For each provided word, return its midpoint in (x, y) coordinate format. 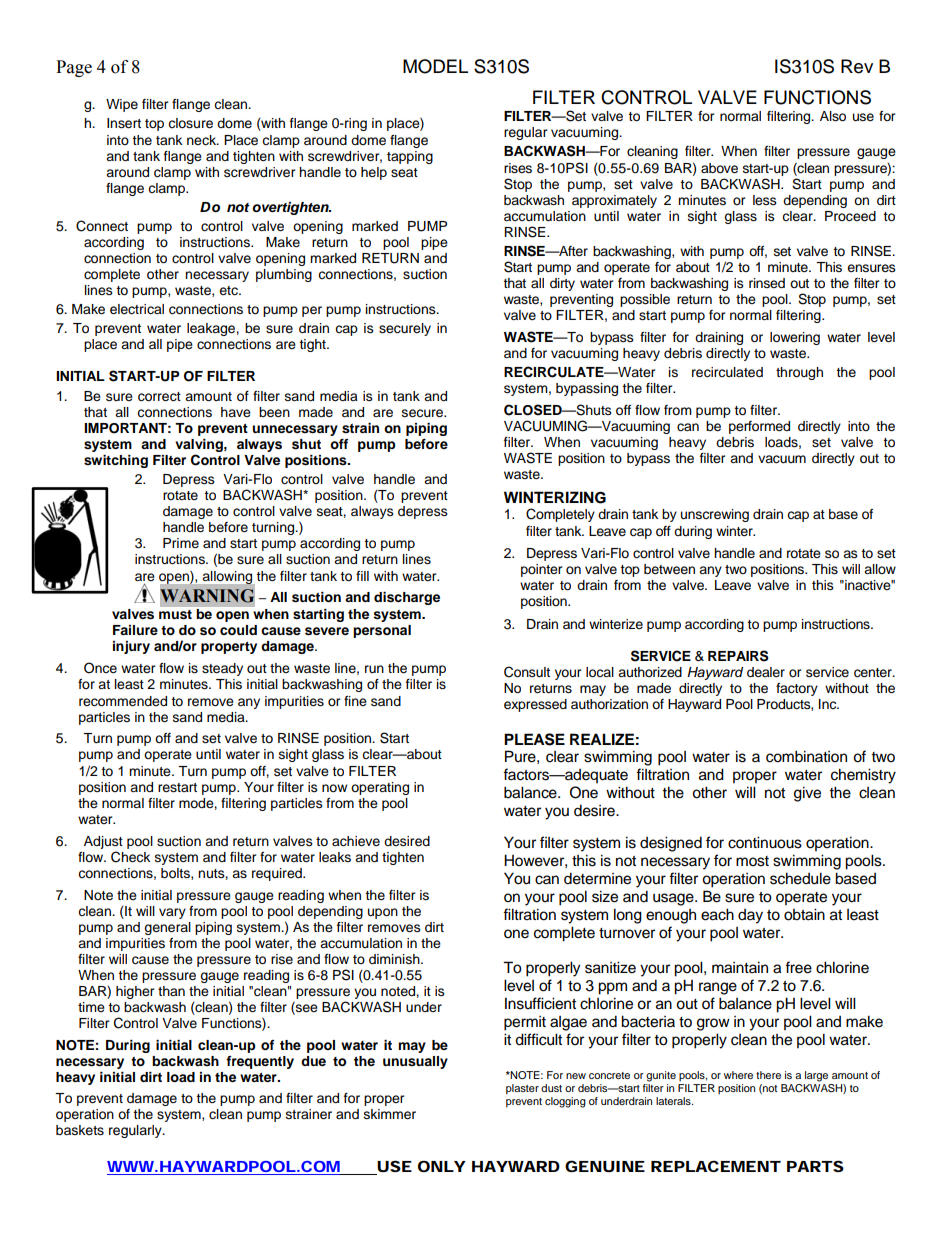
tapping (410, 157)
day (750, 916)
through (799, 373)
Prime (181, 543)
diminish (395, 959)
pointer (542, 570)
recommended (123, 701)
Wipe (122, 105)
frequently (260, 1062)
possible (645, 300)
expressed (535, 705)
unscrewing (715, 515)
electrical (137, 309)
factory (797, 689)
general (167, 928)
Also (833, 116)
